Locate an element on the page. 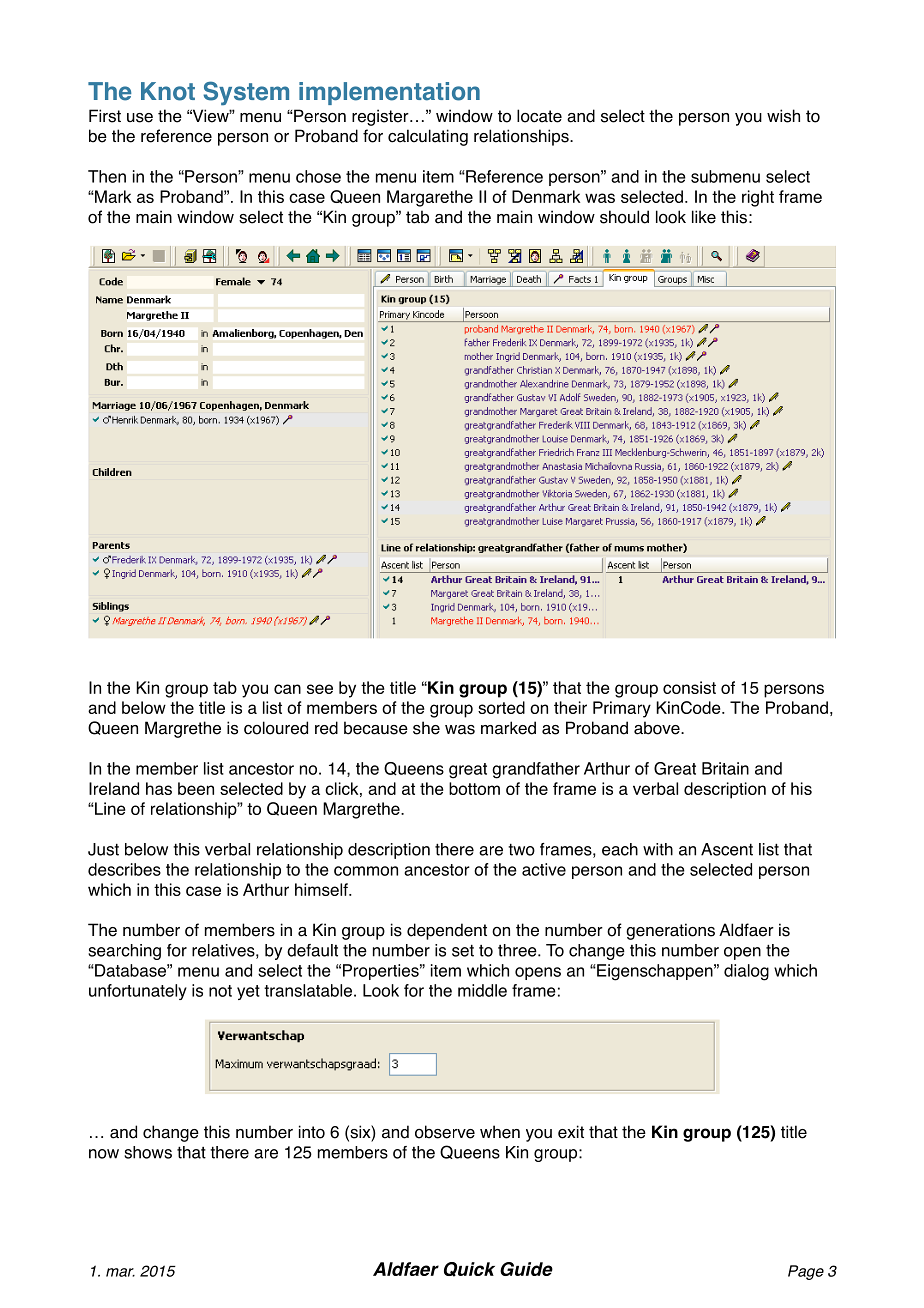  calculating is located at coordinates (428, 137).
